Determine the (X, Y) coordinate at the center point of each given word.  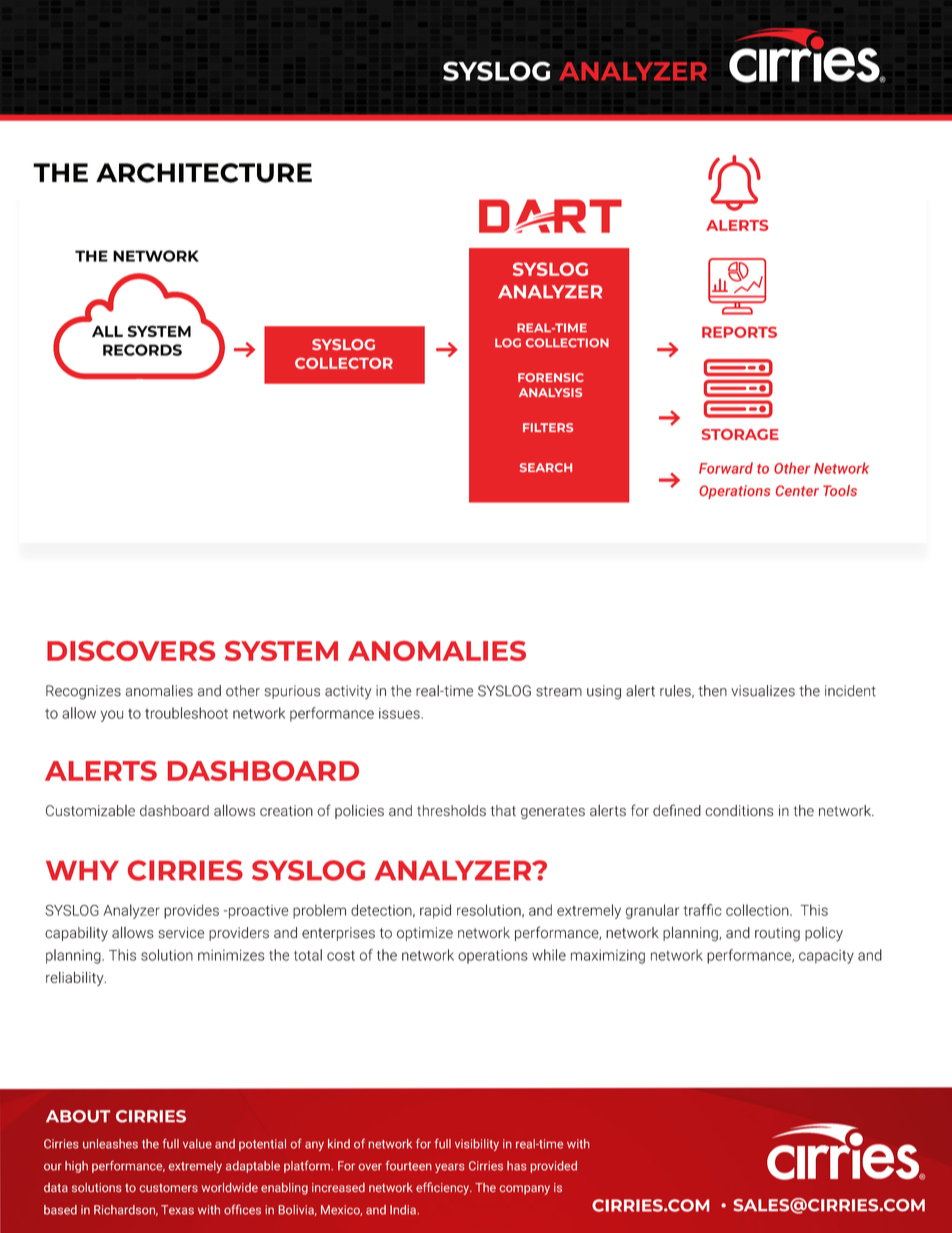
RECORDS (142, 350)
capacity (826, 957)
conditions (739, 810)
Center (797, 490)
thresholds (451, 810)
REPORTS (739, 332)
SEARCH (546, 467)
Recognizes (83, 692)
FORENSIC (551, 377)
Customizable (90, 810)
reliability (76, 978)
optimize (425, 934)
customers (168, 1188)
